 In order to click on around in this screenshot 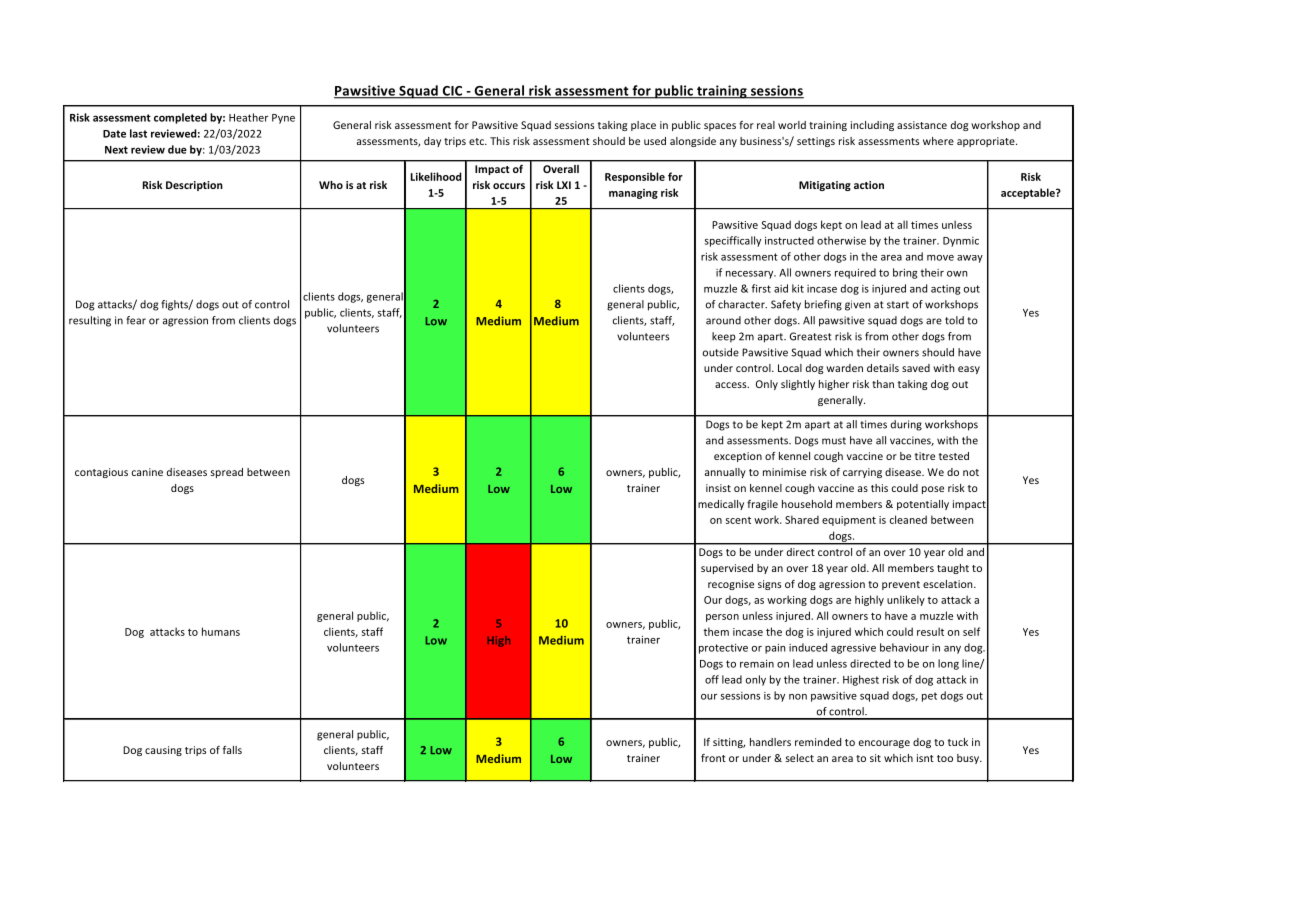, I will do `click(723, 320)`.
